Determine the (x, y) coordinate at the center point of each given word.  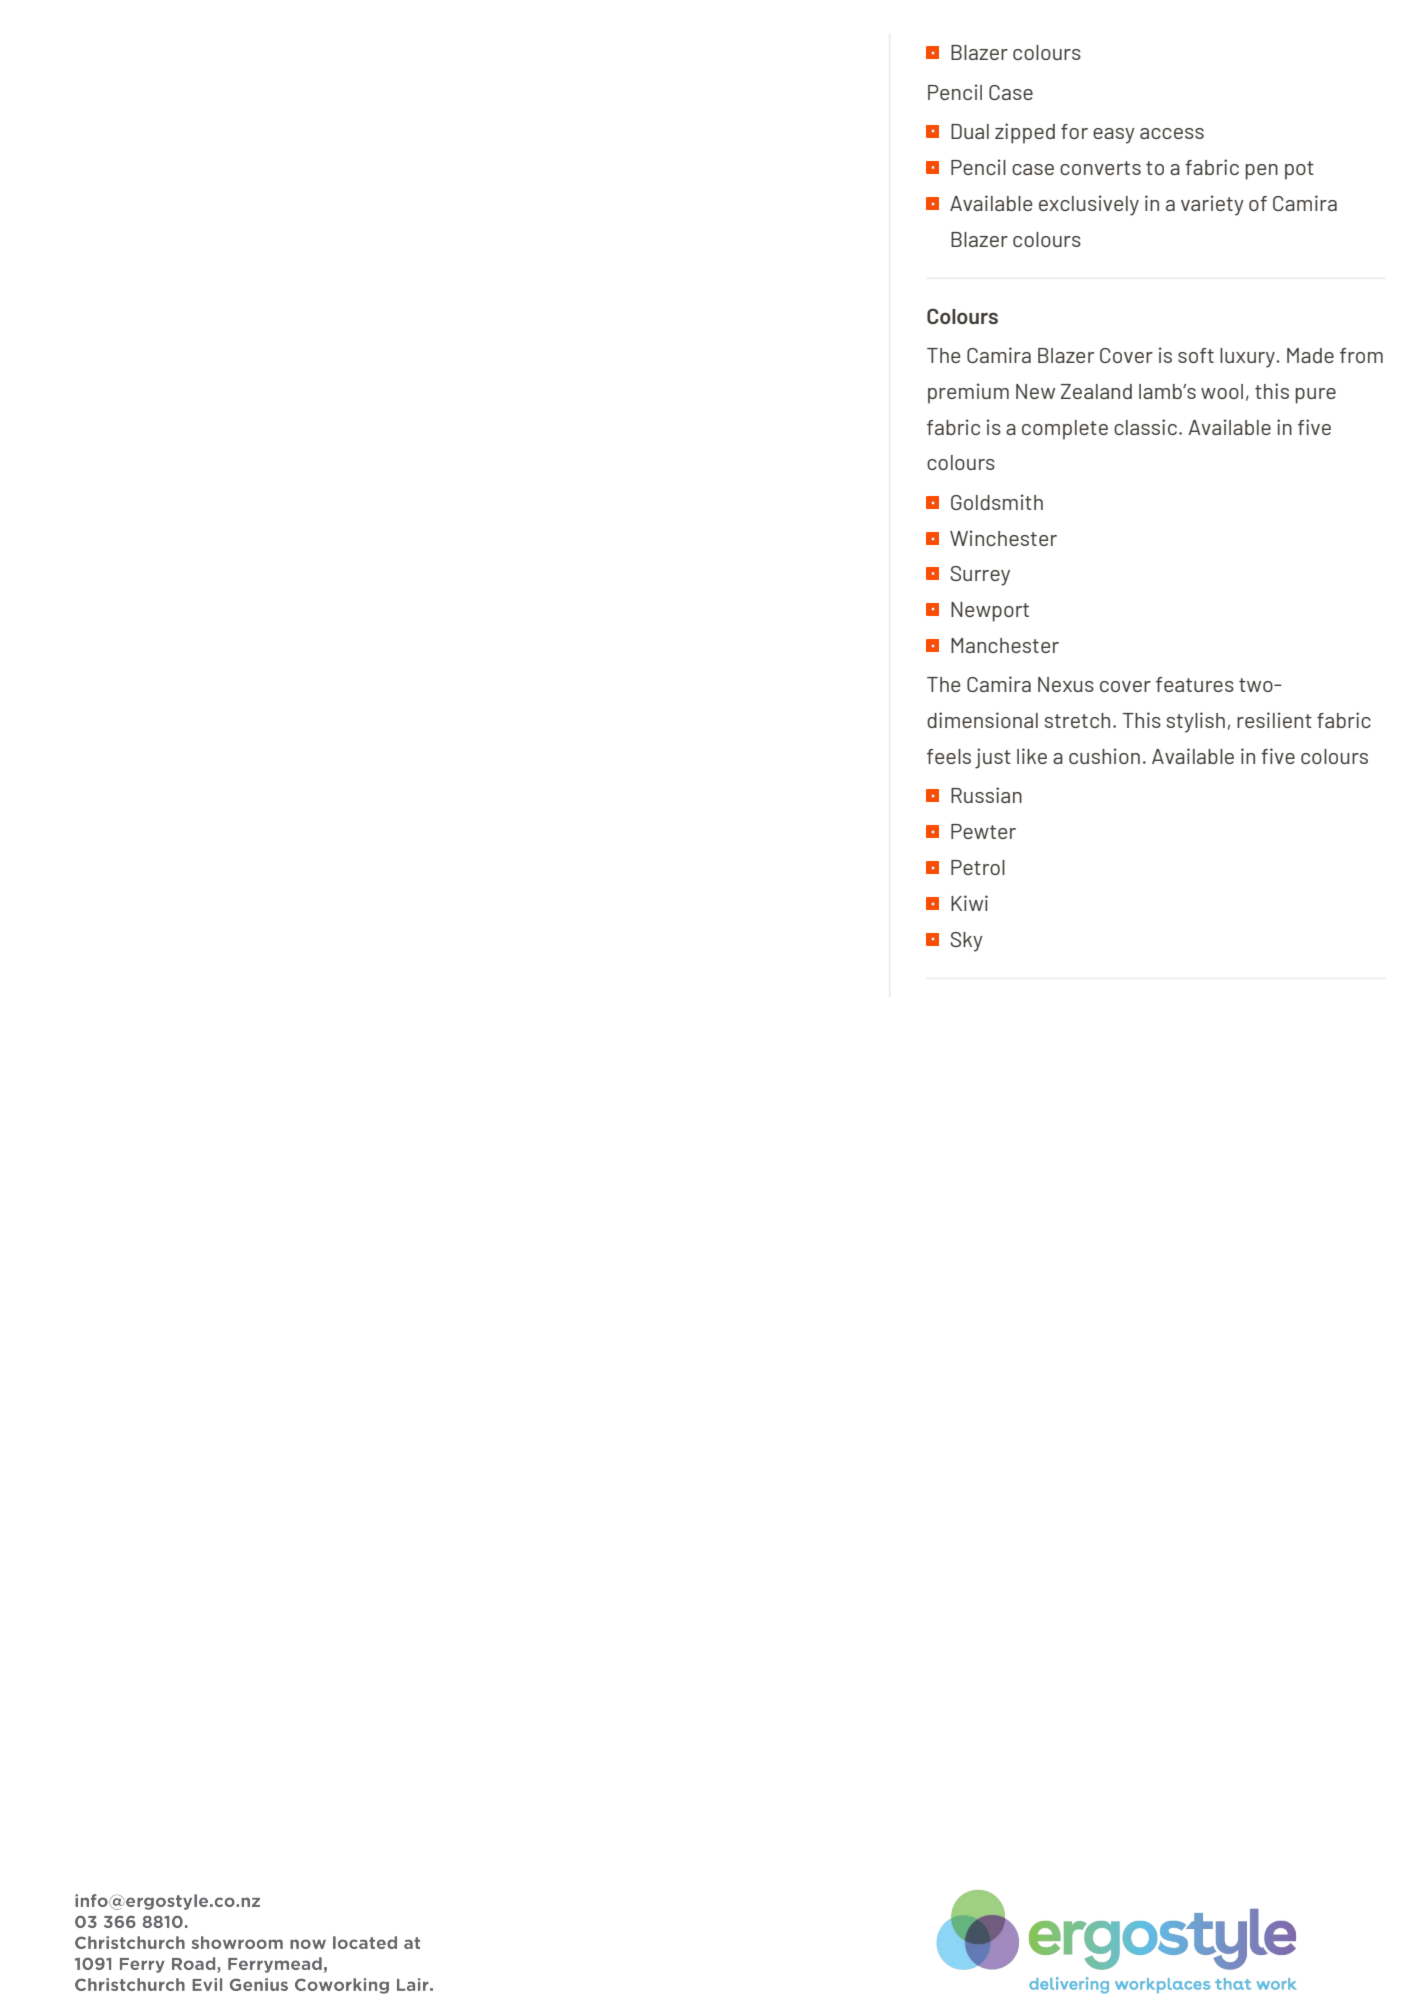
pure (1316, 396)
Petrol (978, 867)
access (1172, 133)
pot (1299, 170)
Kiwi (969, 903)
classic (1145, 427)
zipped (1025, 133)
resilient (1274, 720)
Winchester (1003, 538)
